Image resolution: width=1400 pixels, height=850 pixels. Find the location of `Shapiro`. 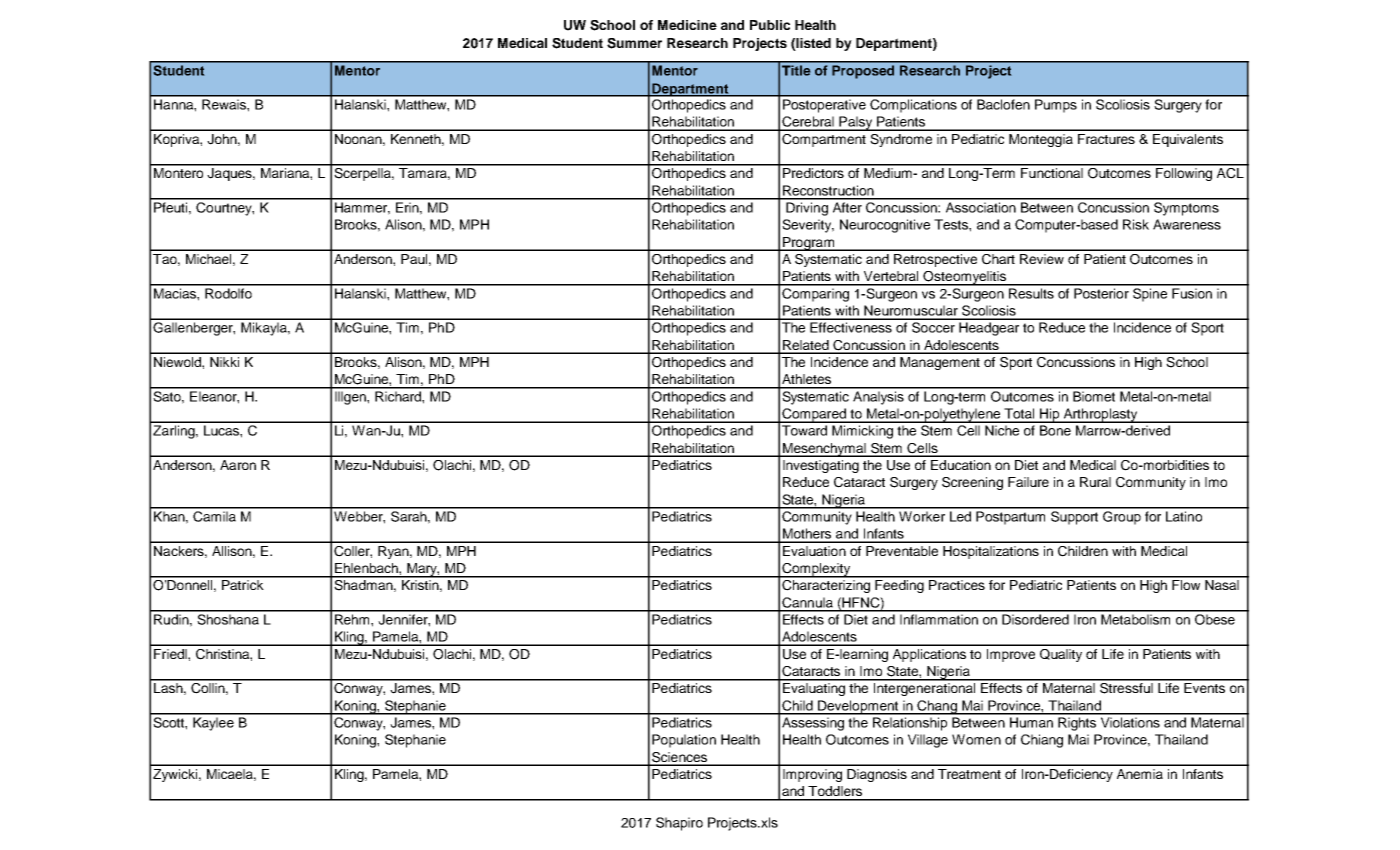

Shapiro is located at coordinates (679, 824).
